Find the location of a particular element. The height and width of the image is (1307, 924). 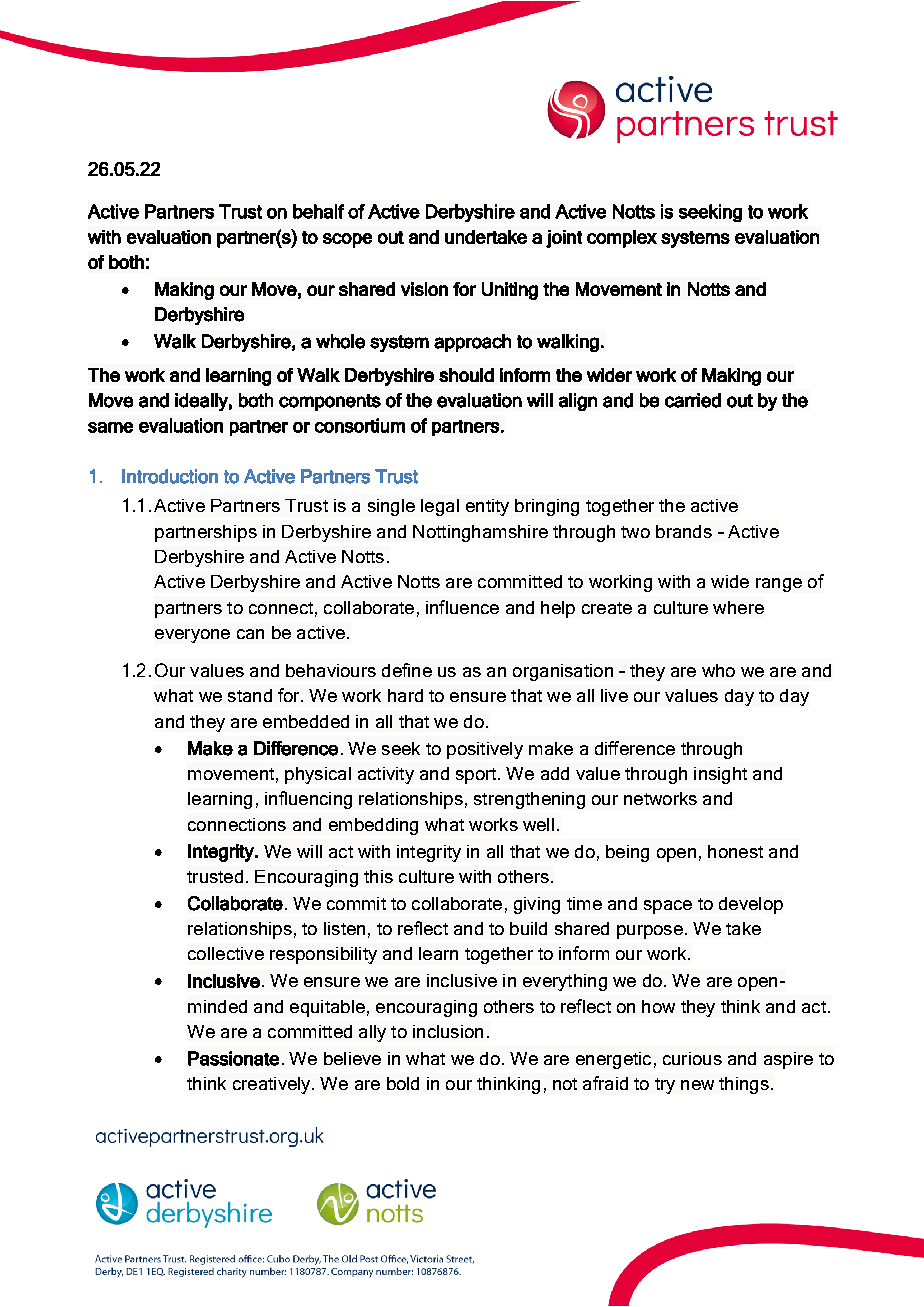

Introduction is located at coordinates (170, 476).
